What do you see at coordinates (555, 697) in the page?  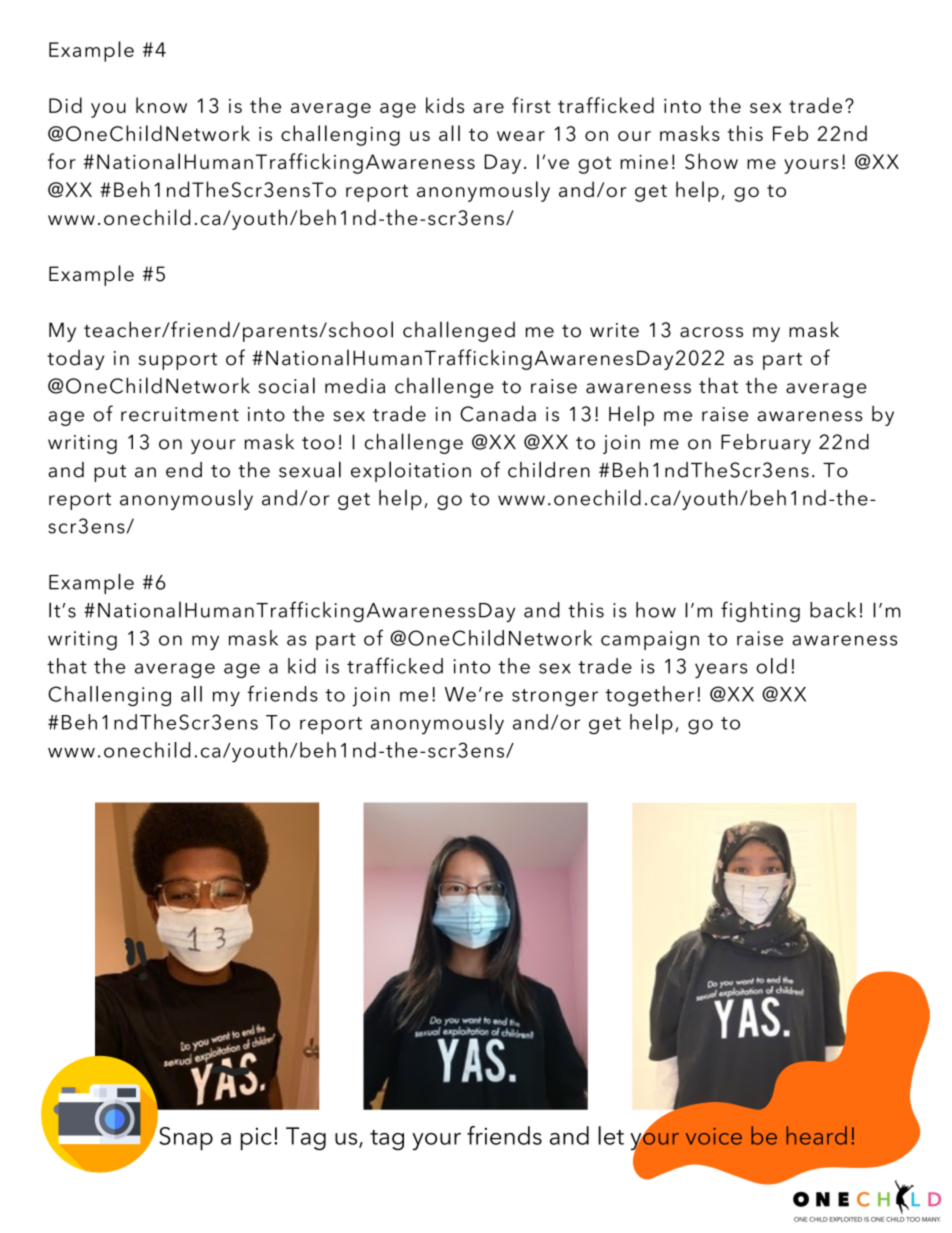 I see `stronger` at bounding box center [555, 697].
